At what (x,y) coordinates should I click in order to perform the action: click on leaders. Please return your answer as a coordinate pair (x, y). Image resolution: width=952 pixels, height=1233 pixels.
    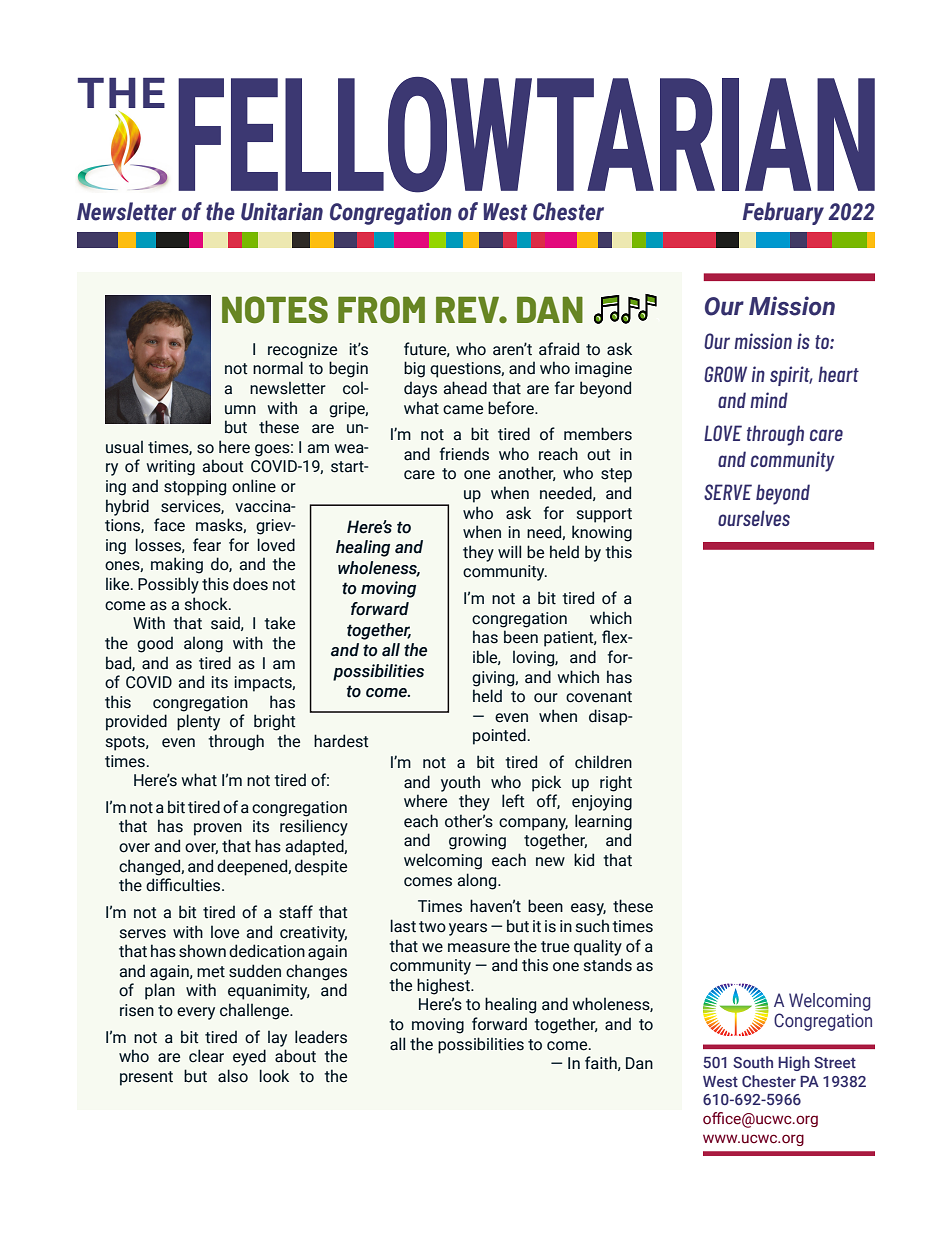
    Looking at the image, I should click on (321, 1037).
